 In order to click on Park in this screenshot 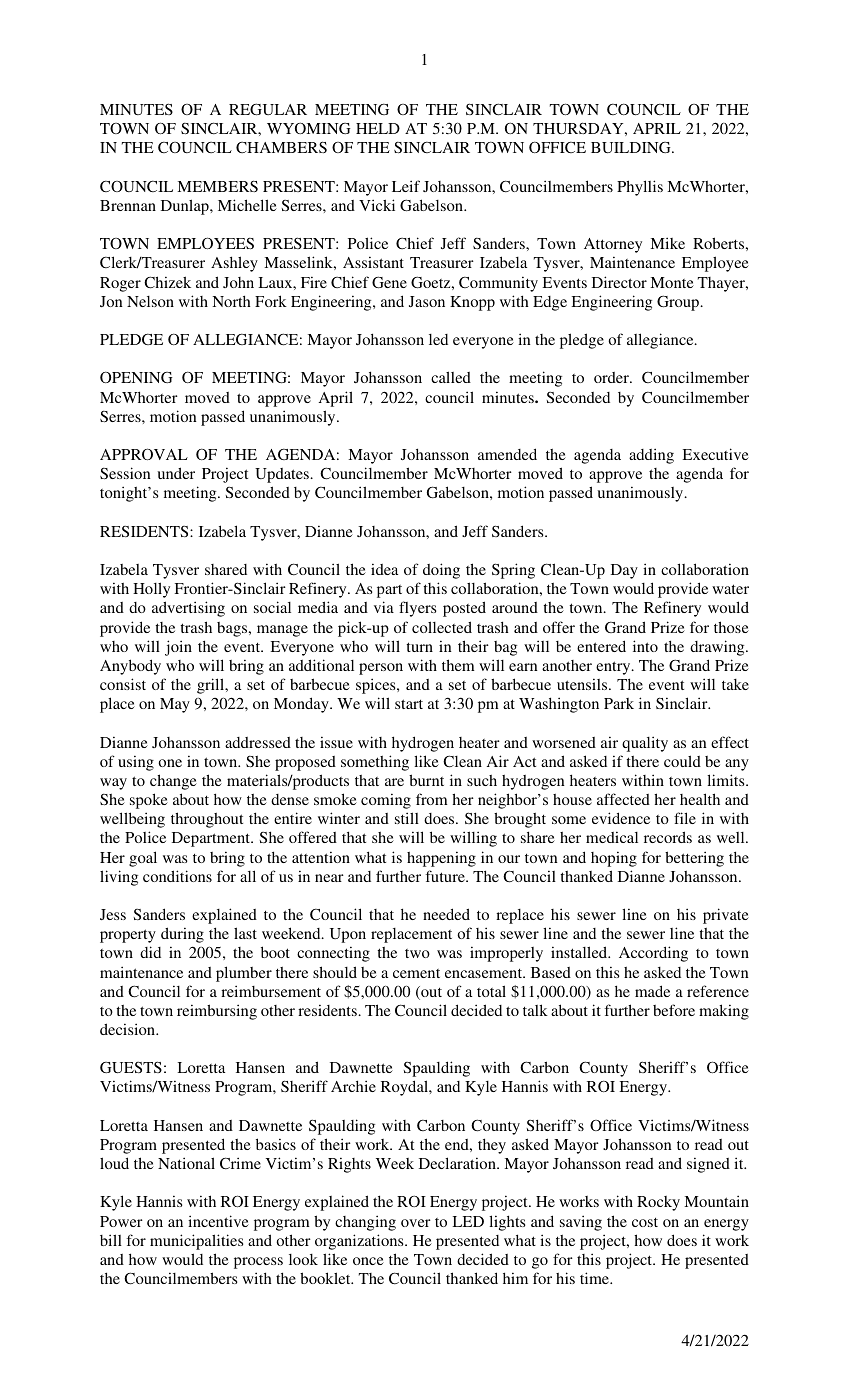, I will do `click(619, 703)`.
